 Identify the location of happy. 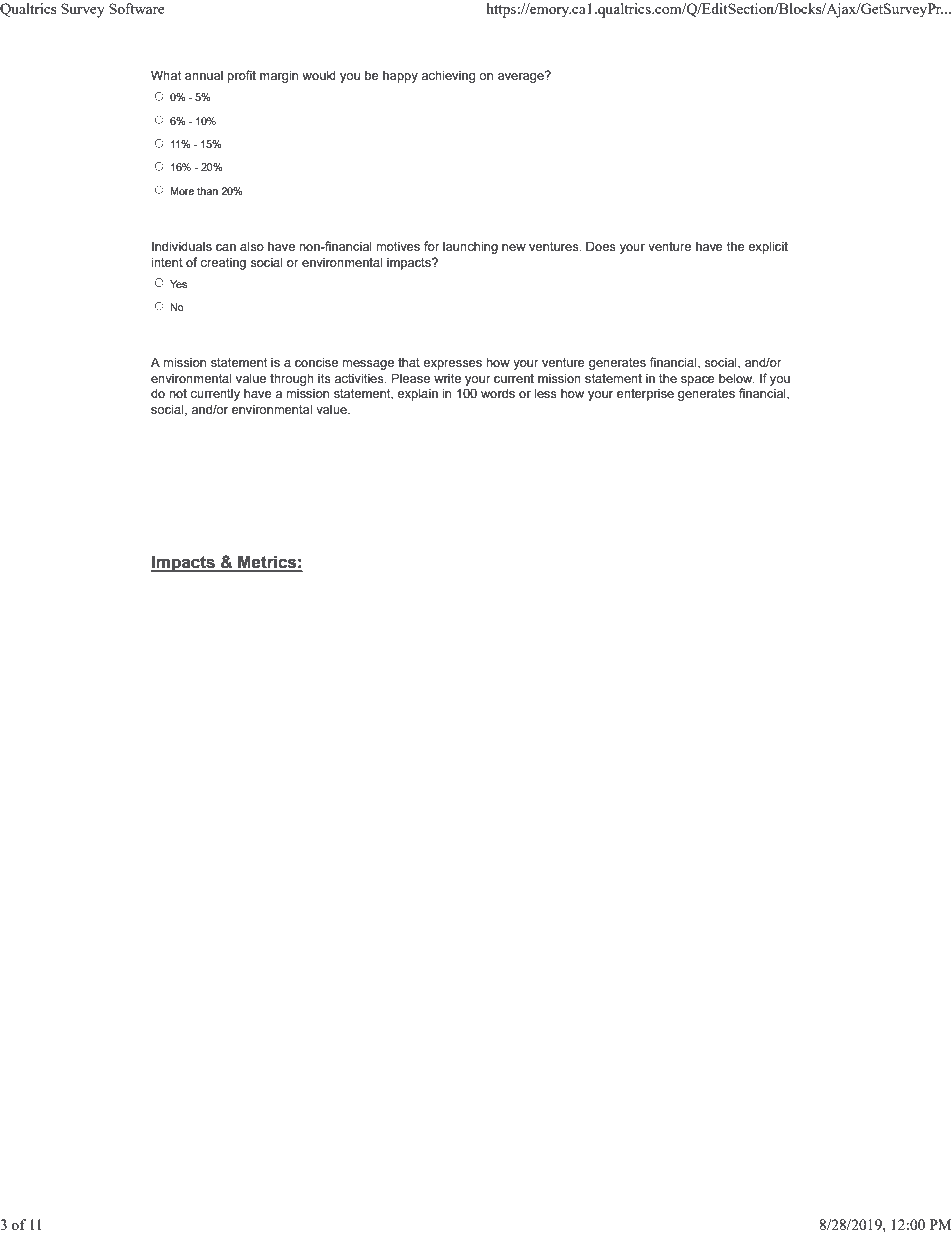
(400, 76).
